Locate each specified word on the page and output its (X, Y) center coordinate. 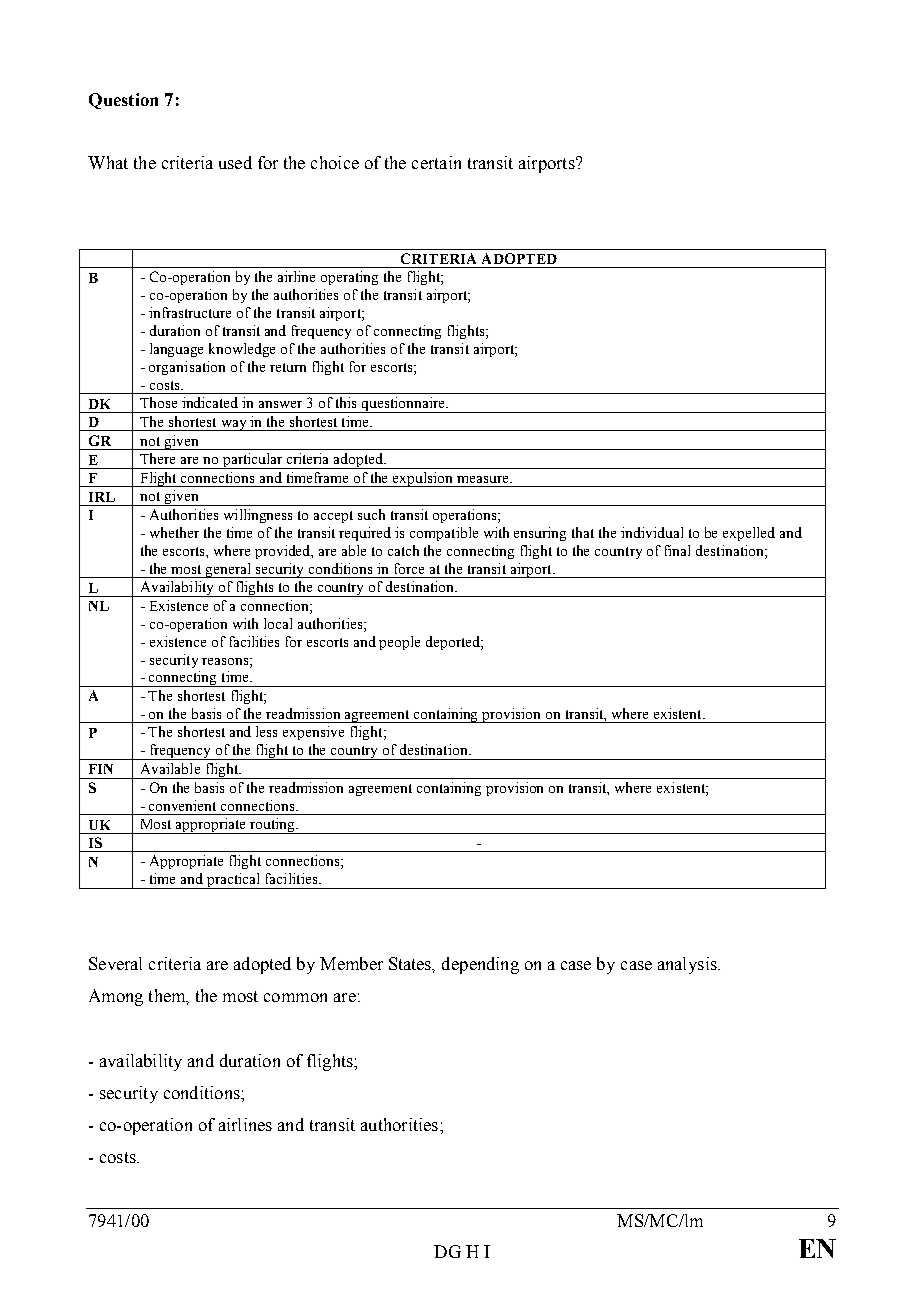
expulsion (423, 479)
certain (436, 162)
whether (174, 532)
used (235, 162)
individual (652, 532)
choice (335, 162)
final (677, 550)
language (176, 350)
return (288, 367)
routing (273, 826)
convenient (182, 805)
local (278, 623)
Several (115, 963)
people (399, 643)
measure (484, 479)
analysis (688, 965)
